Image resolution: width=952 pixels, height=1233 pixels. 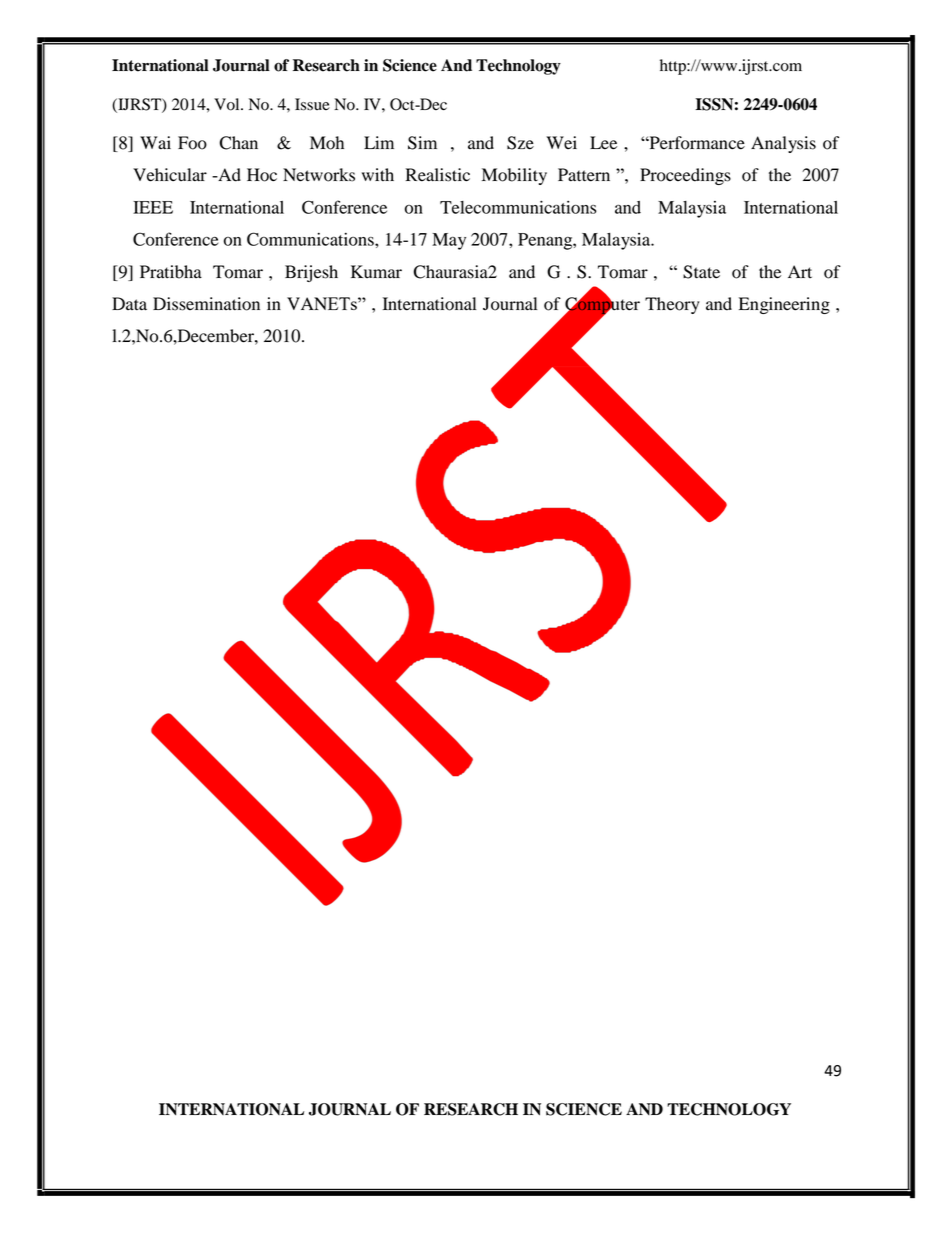 What do you see at coordinates (514, 176) in the image?
I see `Mobility` at bounding box center [514, 176].
